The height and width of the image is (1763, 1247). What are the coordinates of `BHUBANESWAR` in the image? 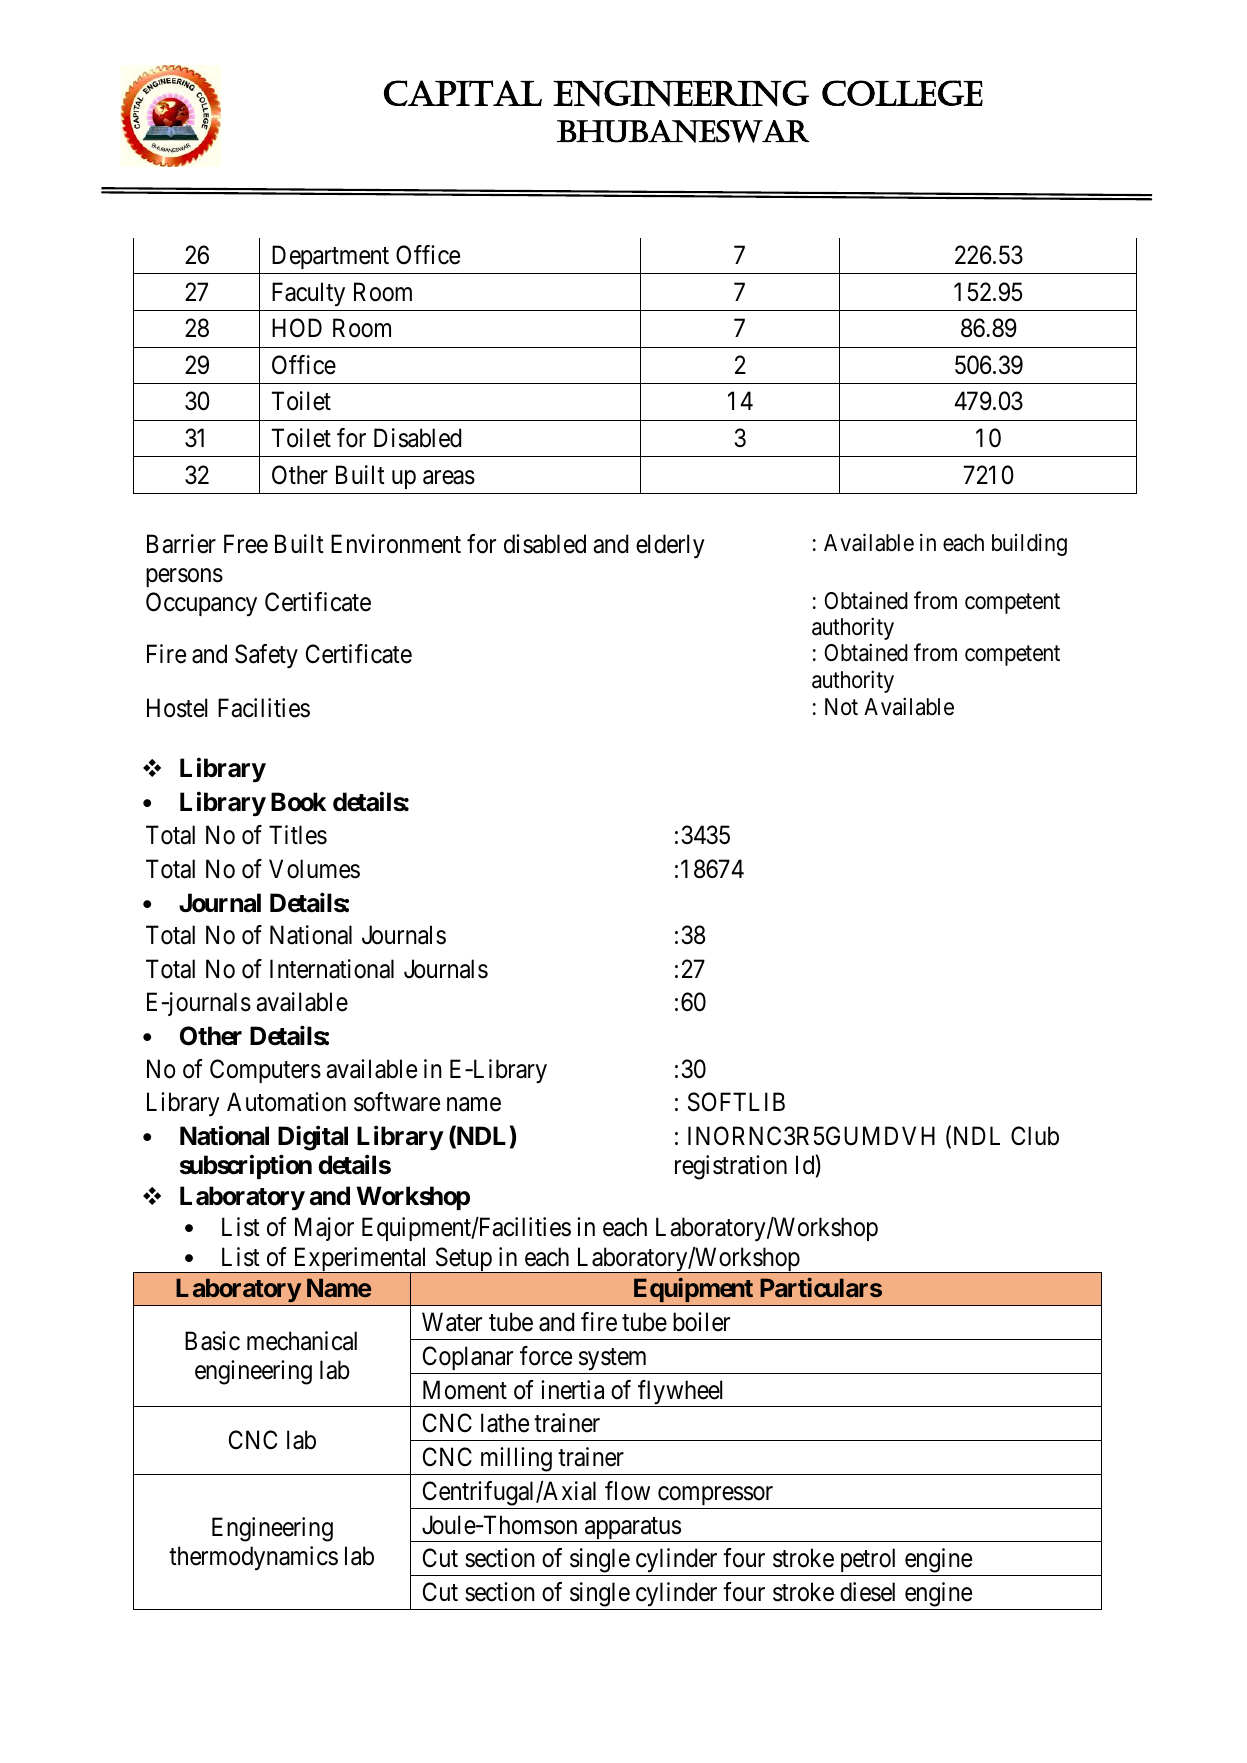 It's located at (683, 131).
